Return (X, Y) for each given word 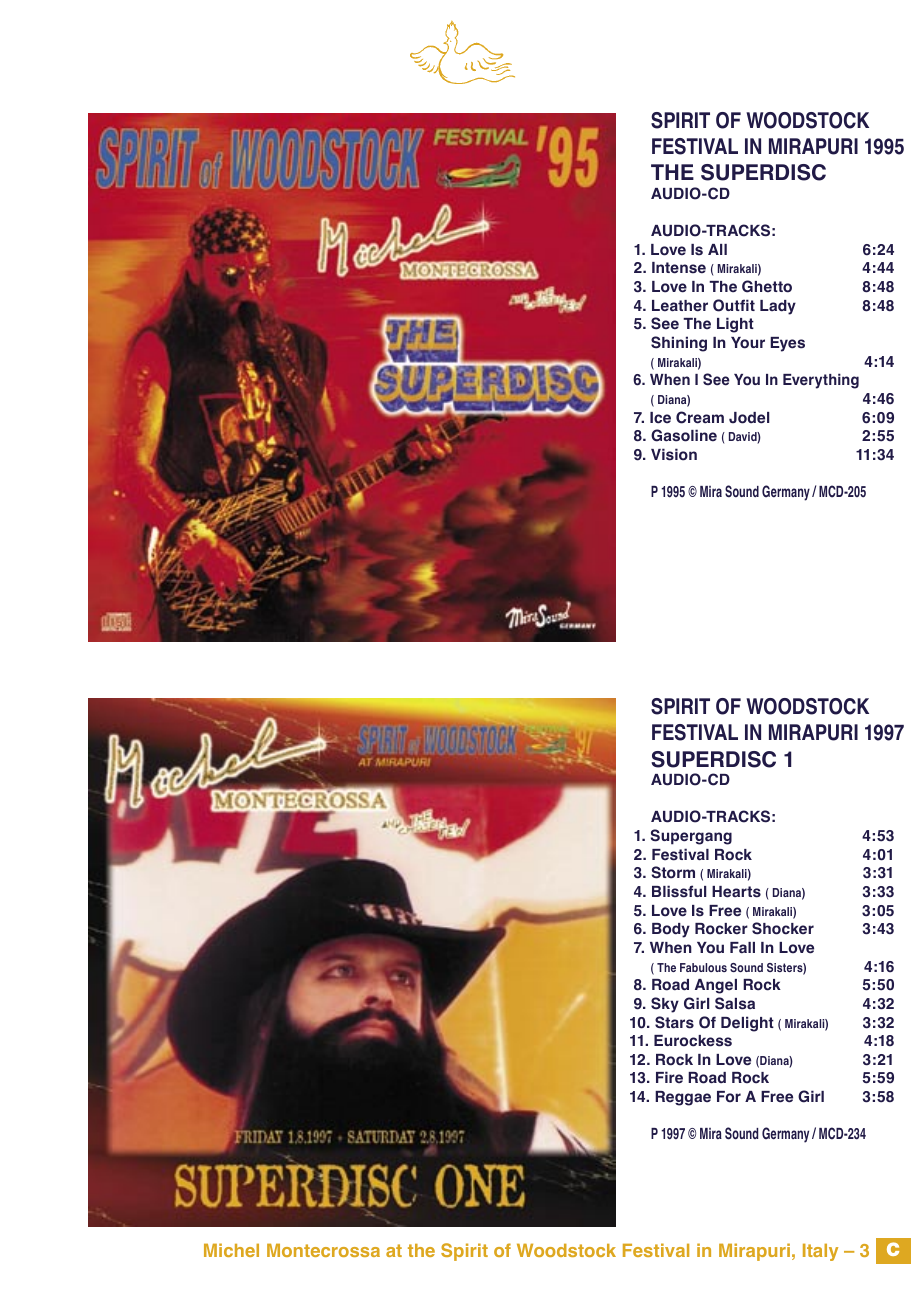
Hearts (736, 892)
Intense (679, 268)
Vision (674, 454)
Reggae (683, 1098)
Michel (231, 1250)
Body (671, 930)
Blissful (679, 891)
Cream (700, 417)
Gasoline (684, 435)
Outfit (734, 305)
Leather (680, 306)
